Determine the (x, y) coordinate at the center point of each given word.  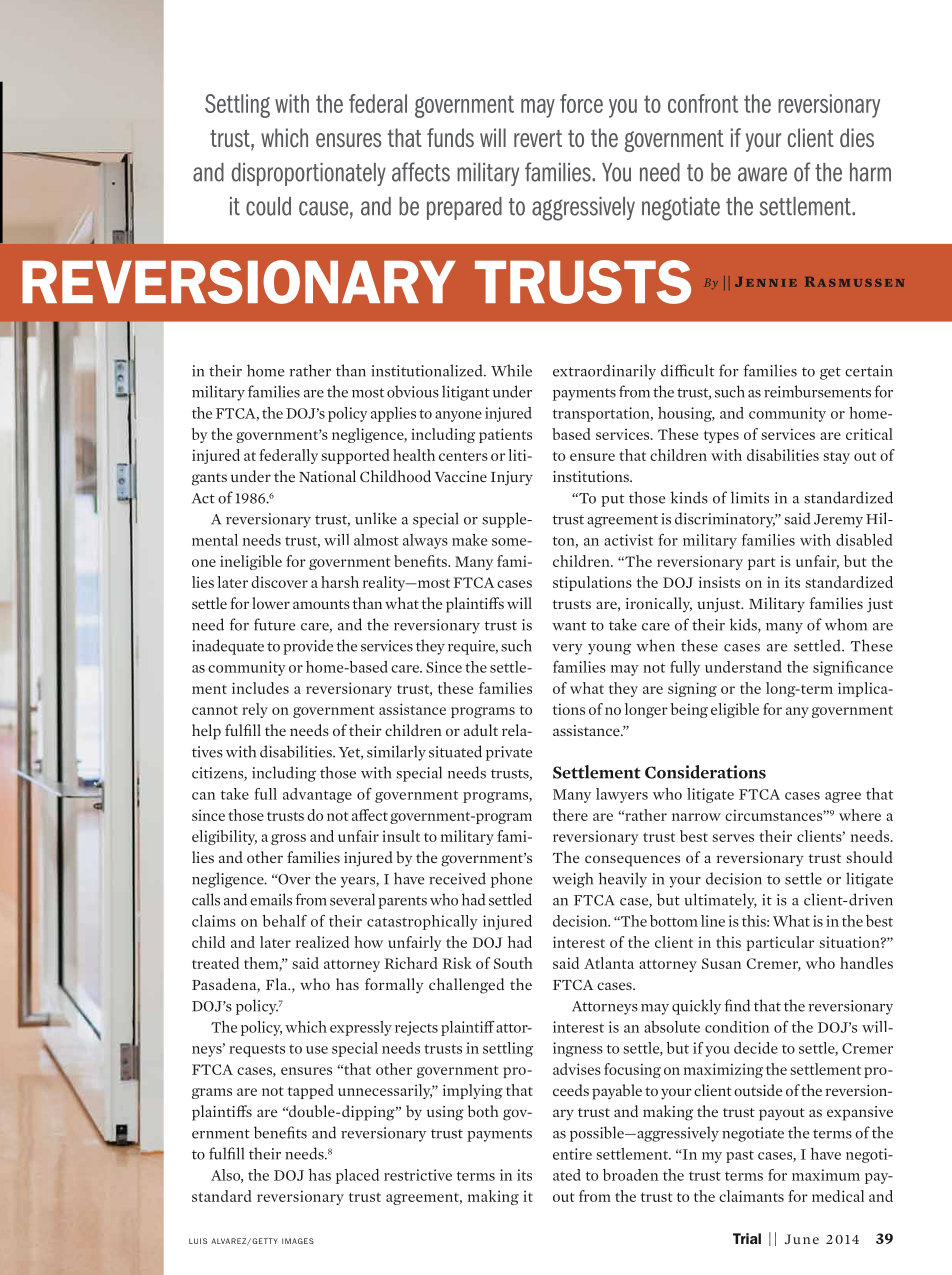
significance (853, 668)
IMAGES (298, 1241)
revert (538, 138)
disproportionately (308, 174)
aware (762, 174)
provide (308, 647)
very (567, 649)
